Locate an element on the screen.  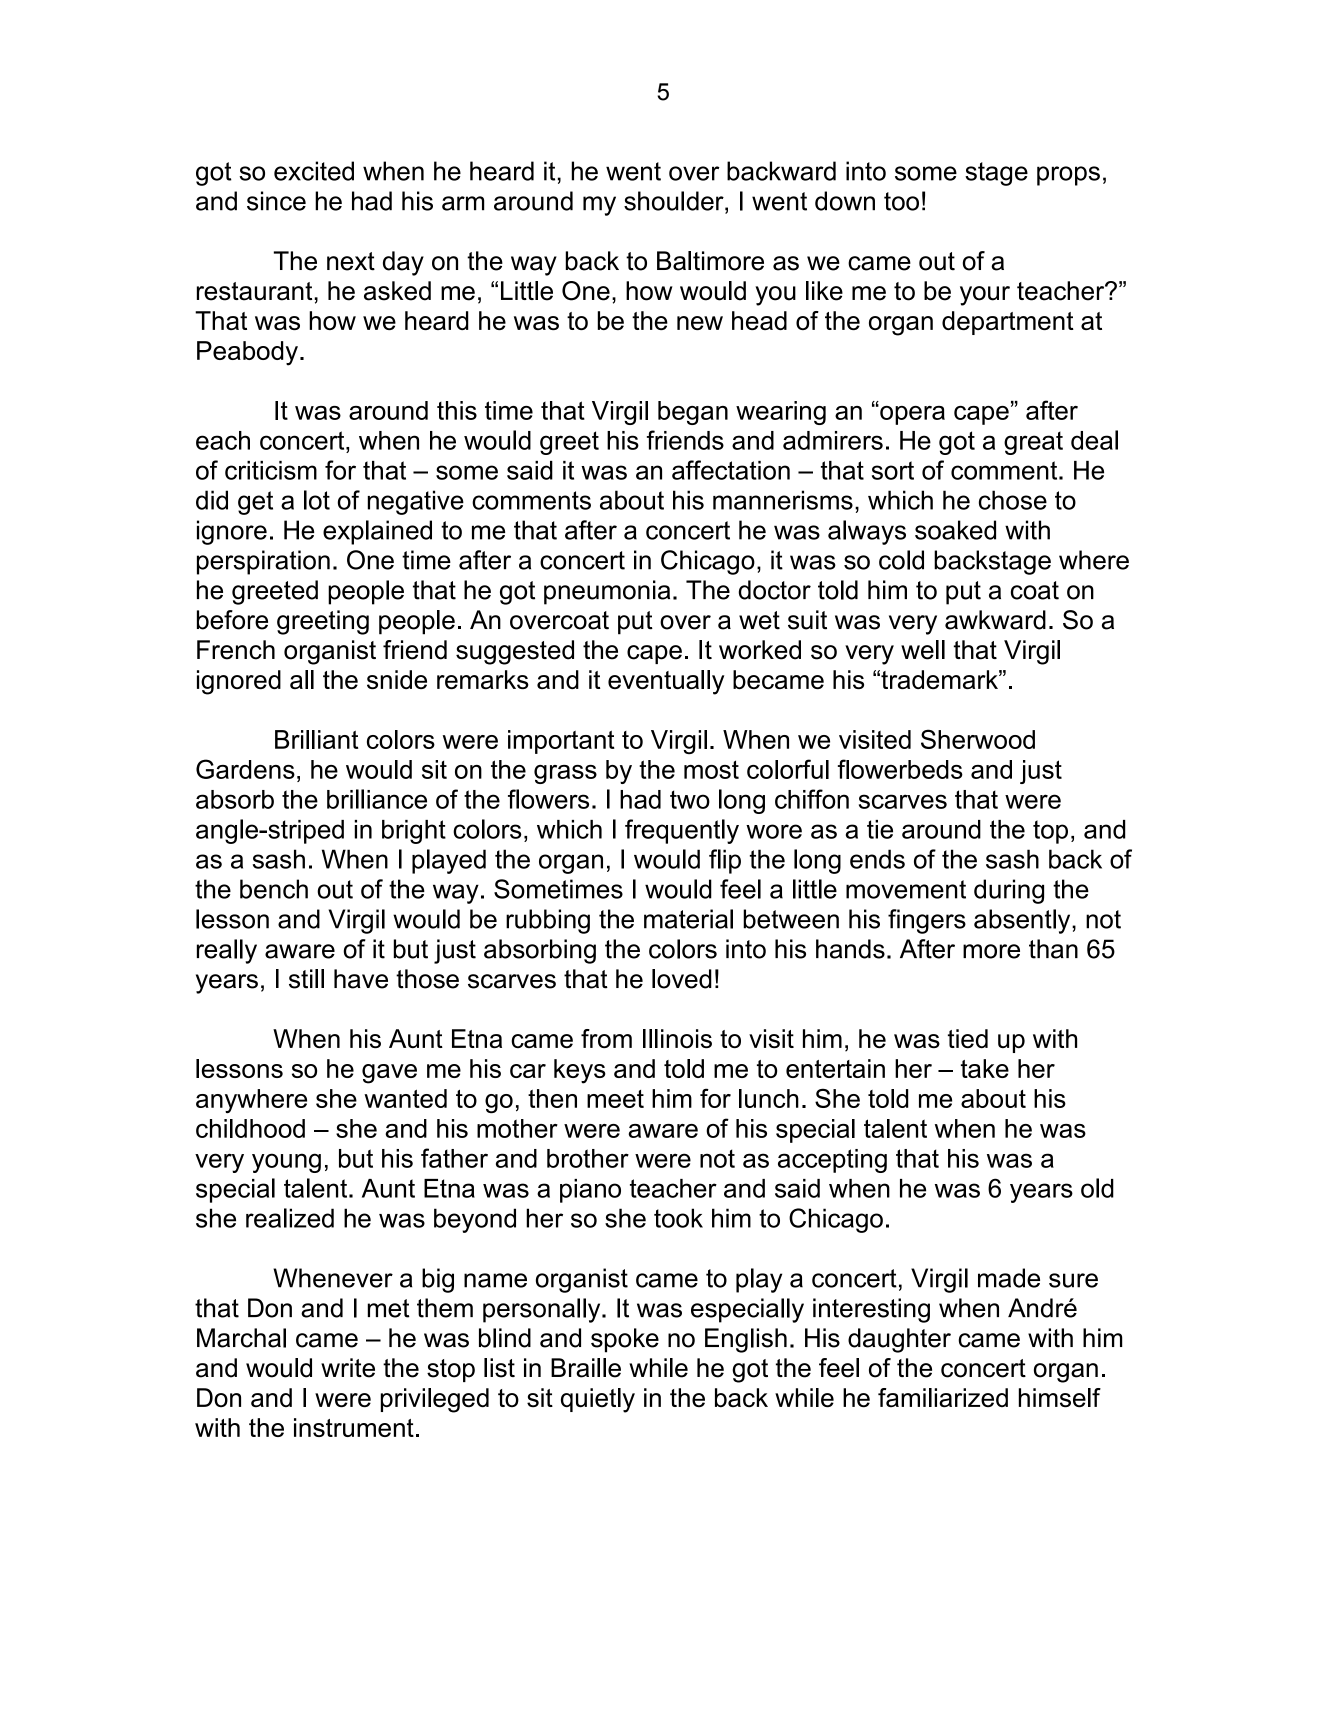
awkward is located at coordinates (995, 620).
